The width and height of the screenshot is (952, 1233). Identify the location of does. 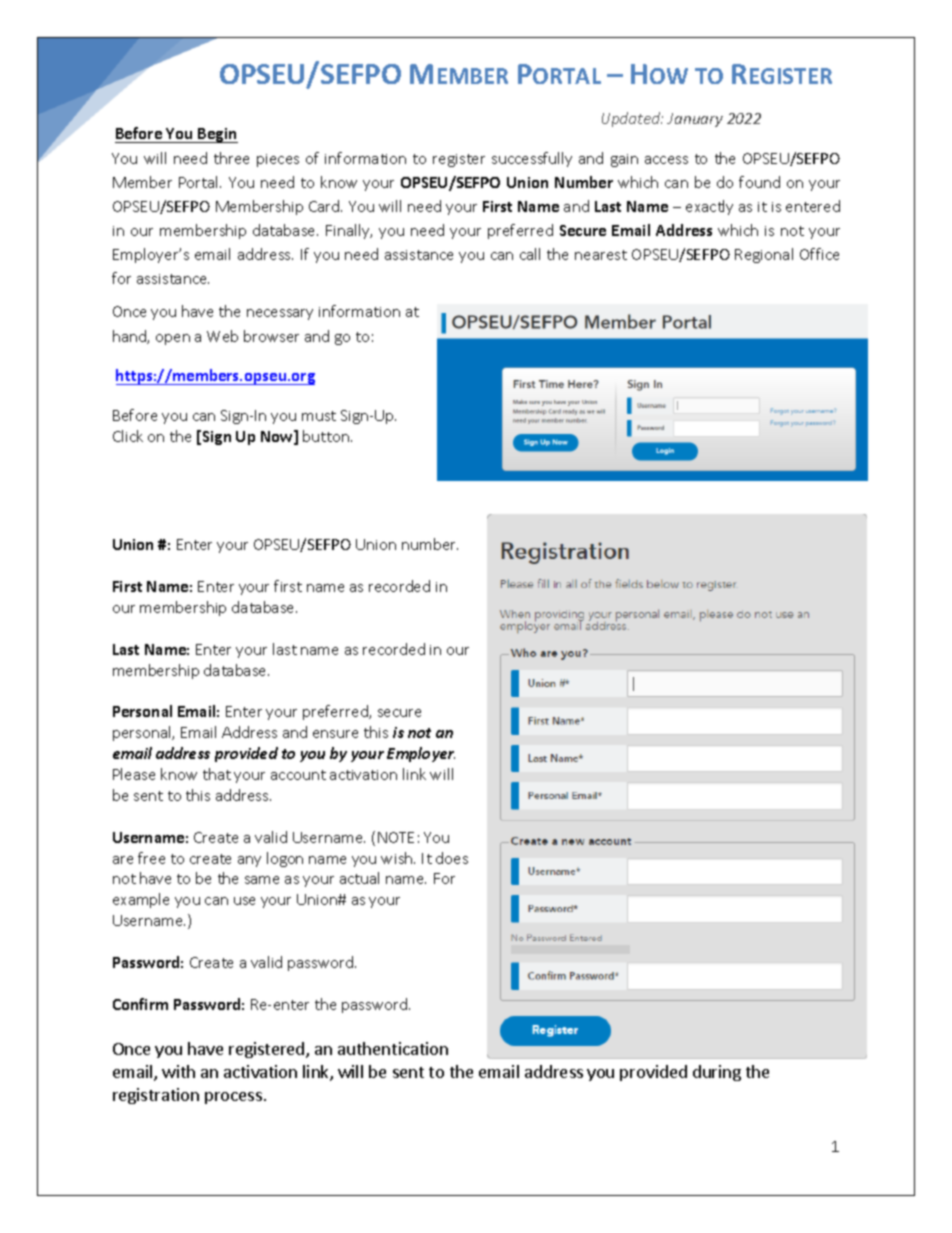
(452, 858).
